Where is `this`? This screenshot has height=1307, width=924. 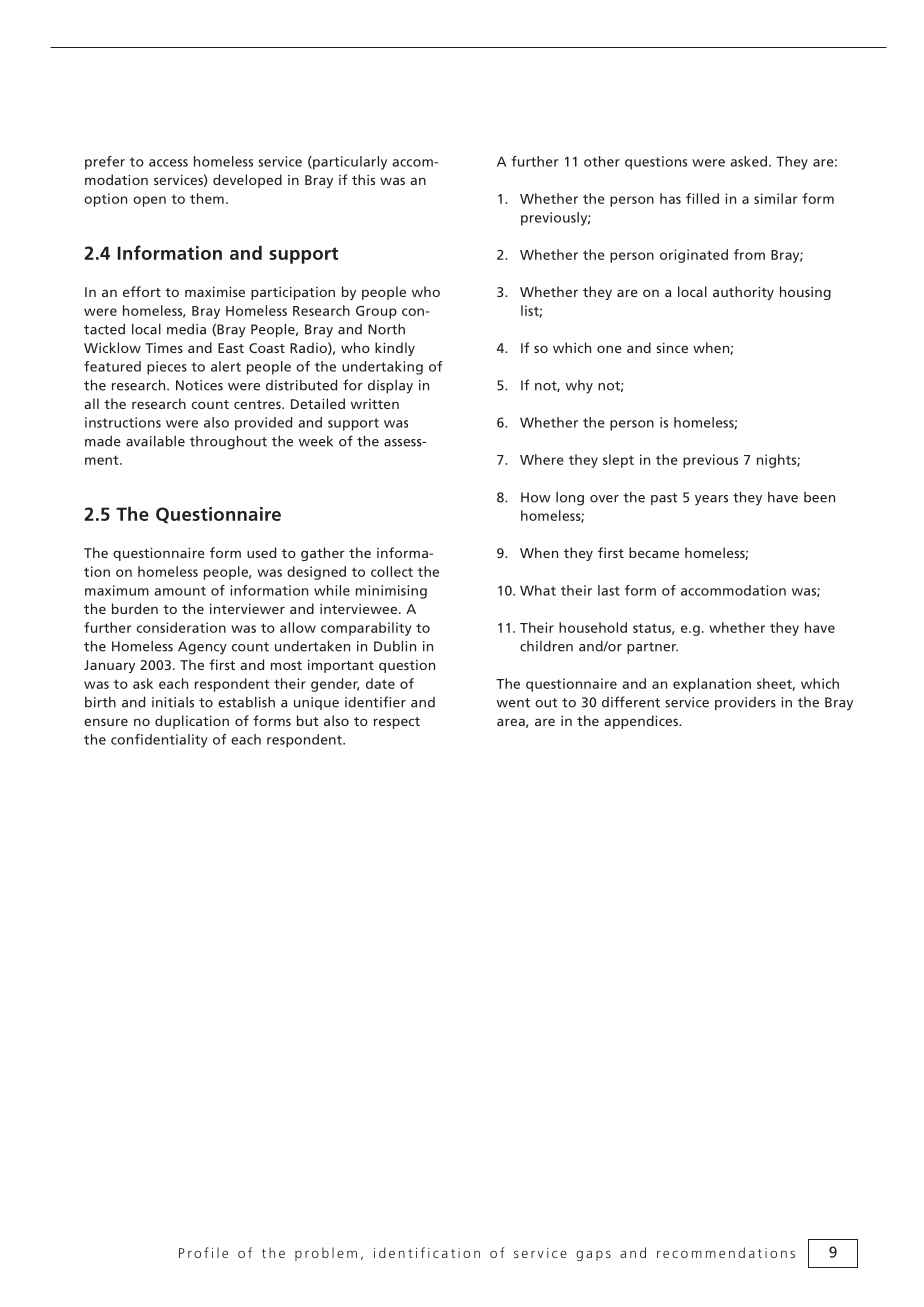
this is located at coordinates (363, 179).
